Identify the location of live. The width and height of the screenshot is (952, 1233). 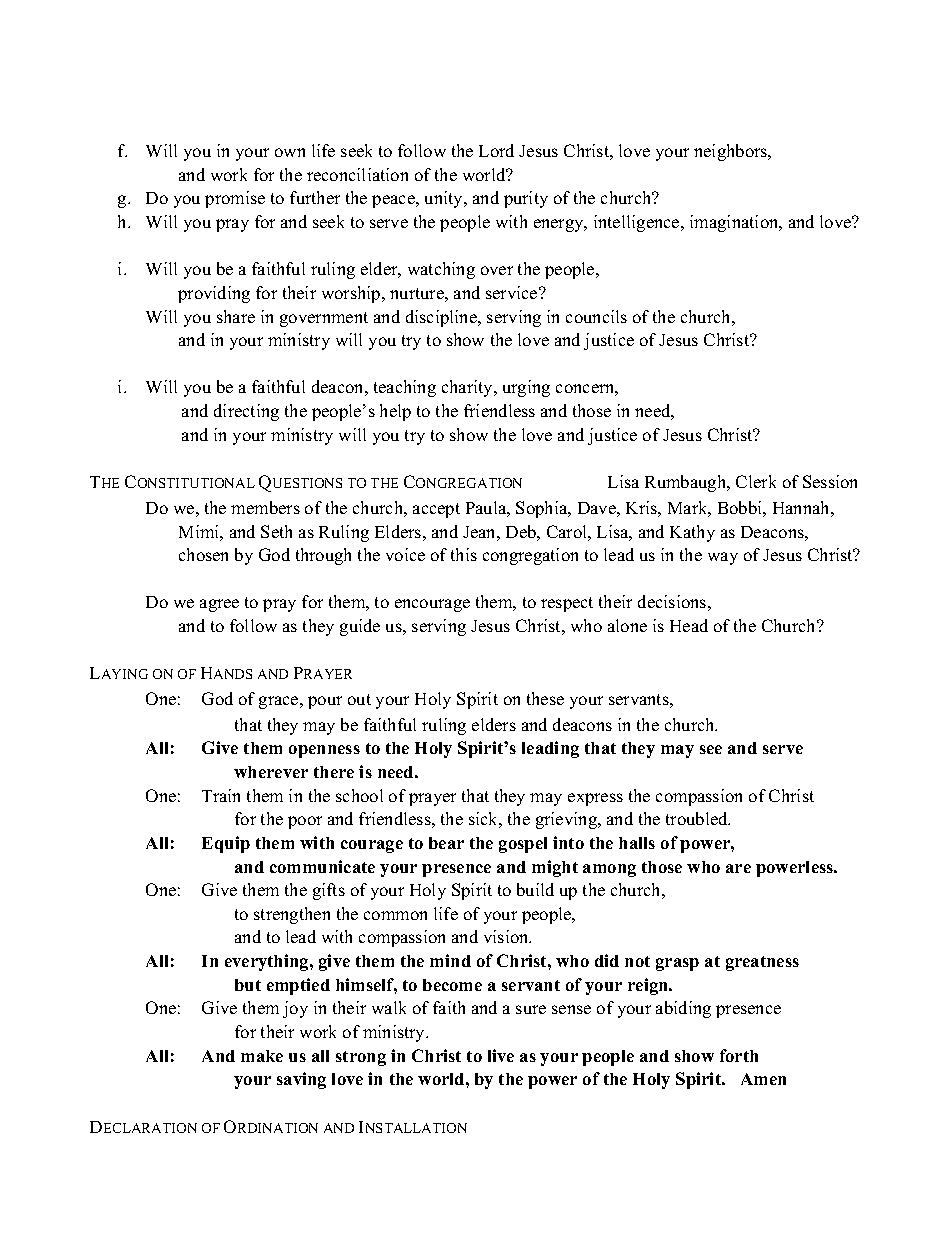
(501, 1055).
